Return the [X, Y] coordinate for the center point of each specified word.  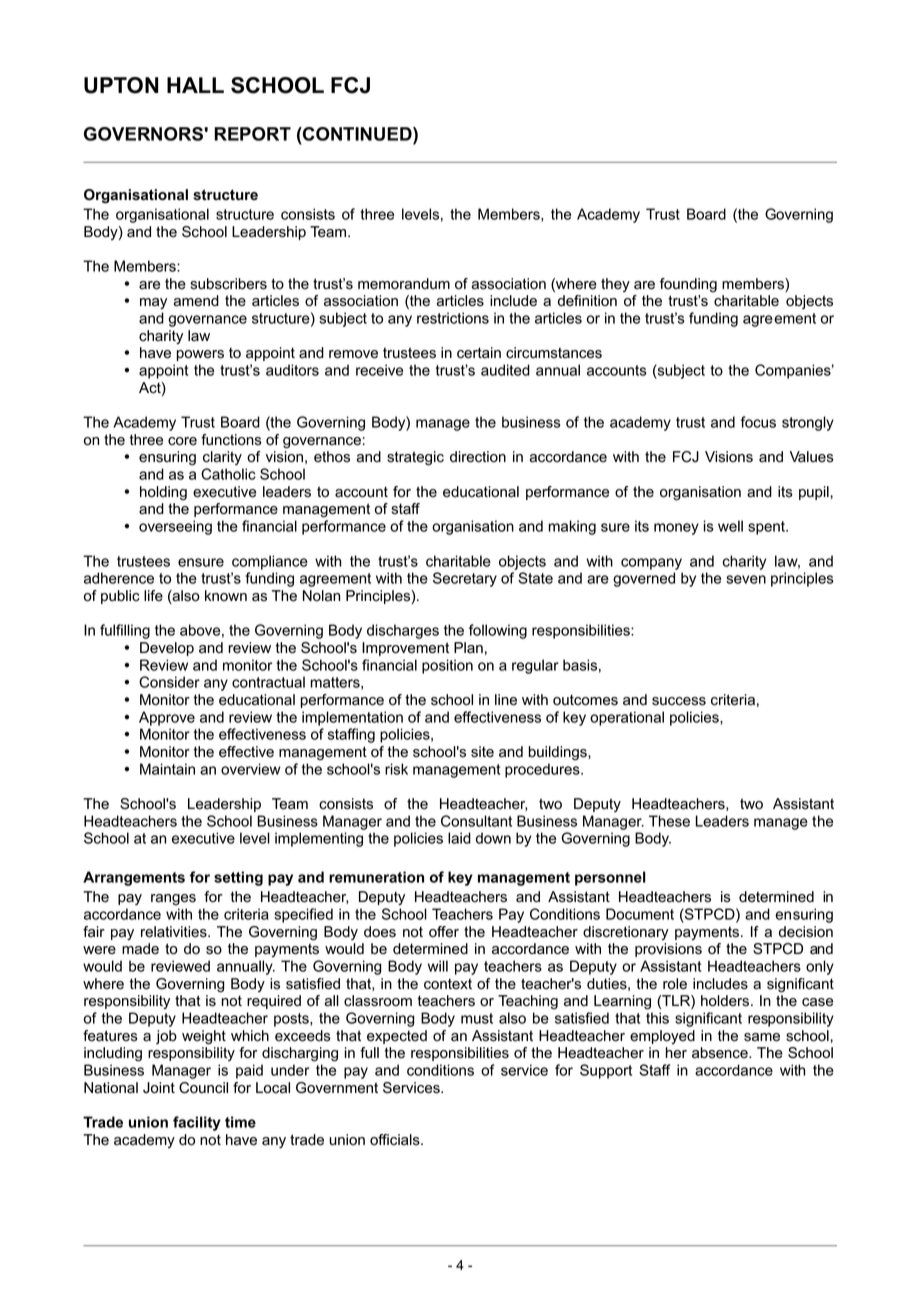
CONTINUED [357, 134]
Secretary [465, 579]
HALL [195, 85]
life [153, 596]
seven [746, 579]
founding [688, 285]
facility [197, 1123]
